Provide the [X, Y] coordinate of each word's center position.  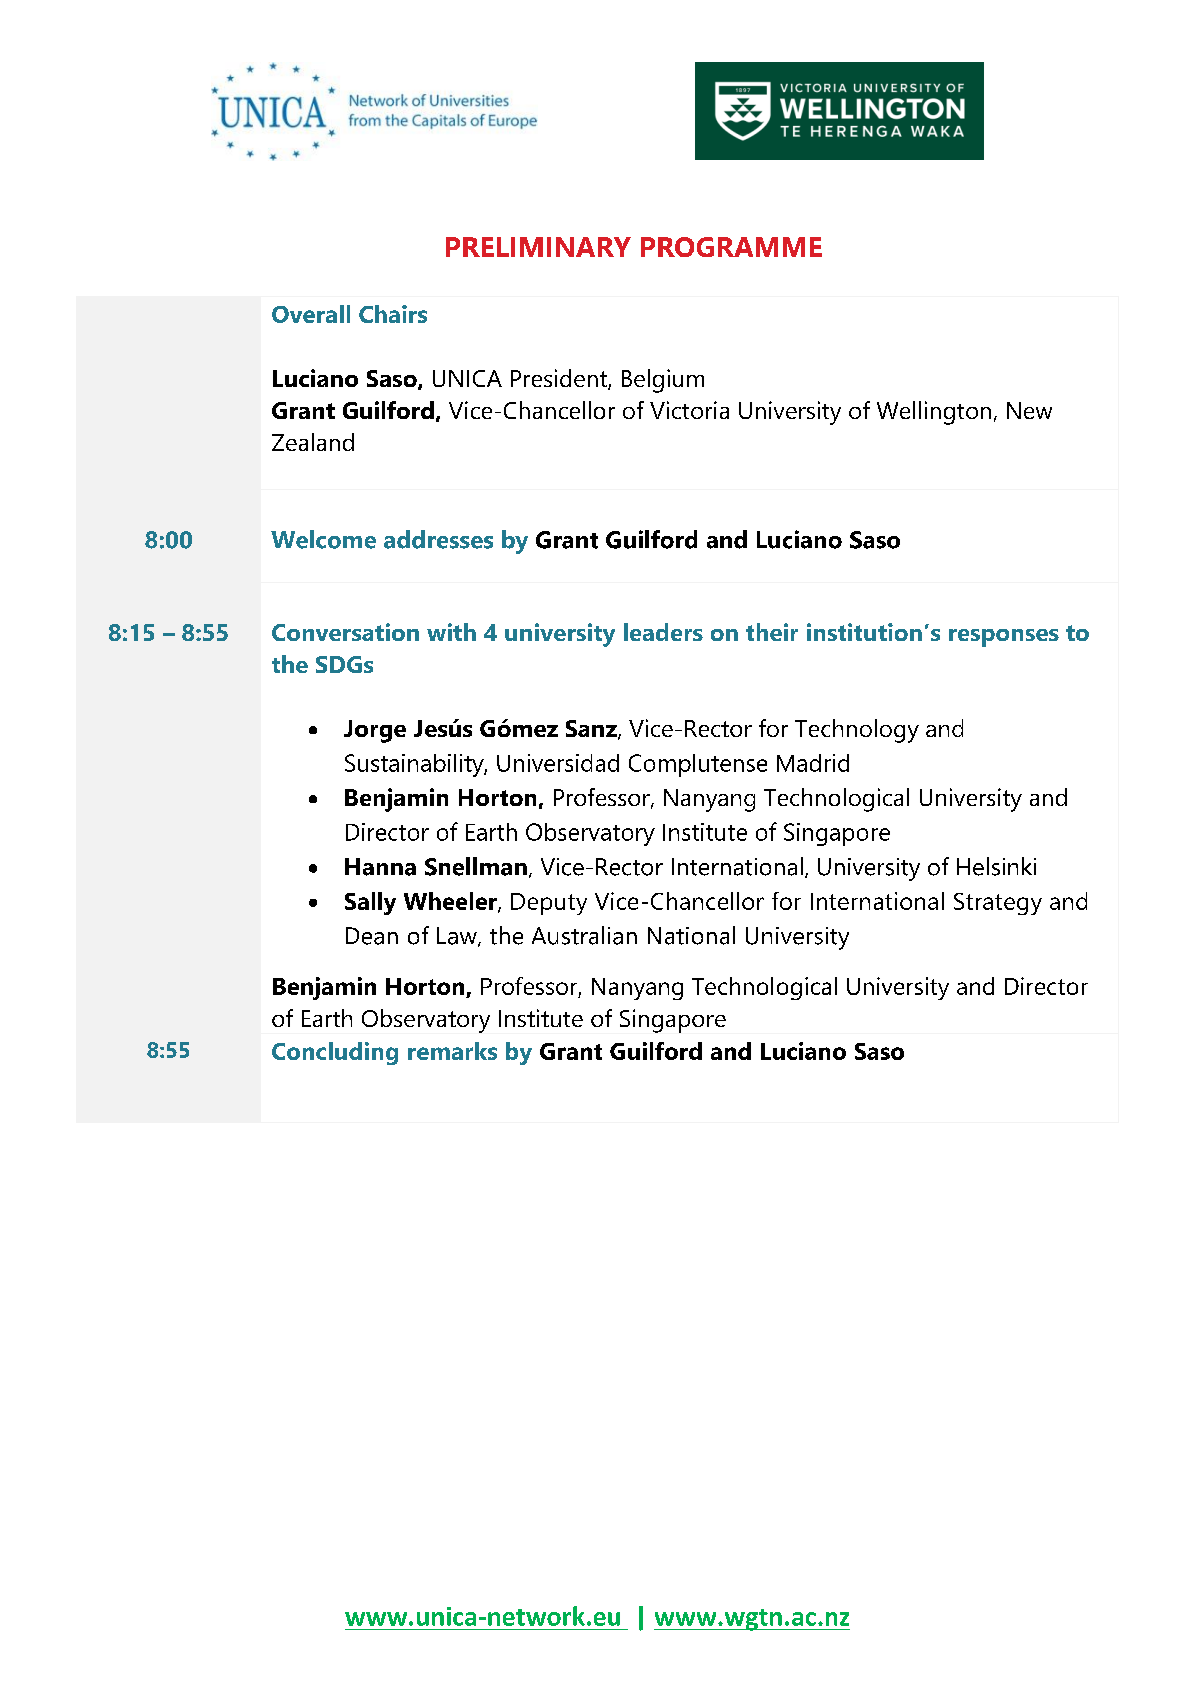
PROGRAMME [731, 247]
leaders [663, 632]
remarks [452, 1051]
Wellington [934, 413]
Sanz [592, 730]
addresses [438, 539]
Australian [584, 935]
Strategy [998, 904]
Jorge [375, 731]
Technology [857, 731]
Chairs [393, 314]
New [1029, 410]
